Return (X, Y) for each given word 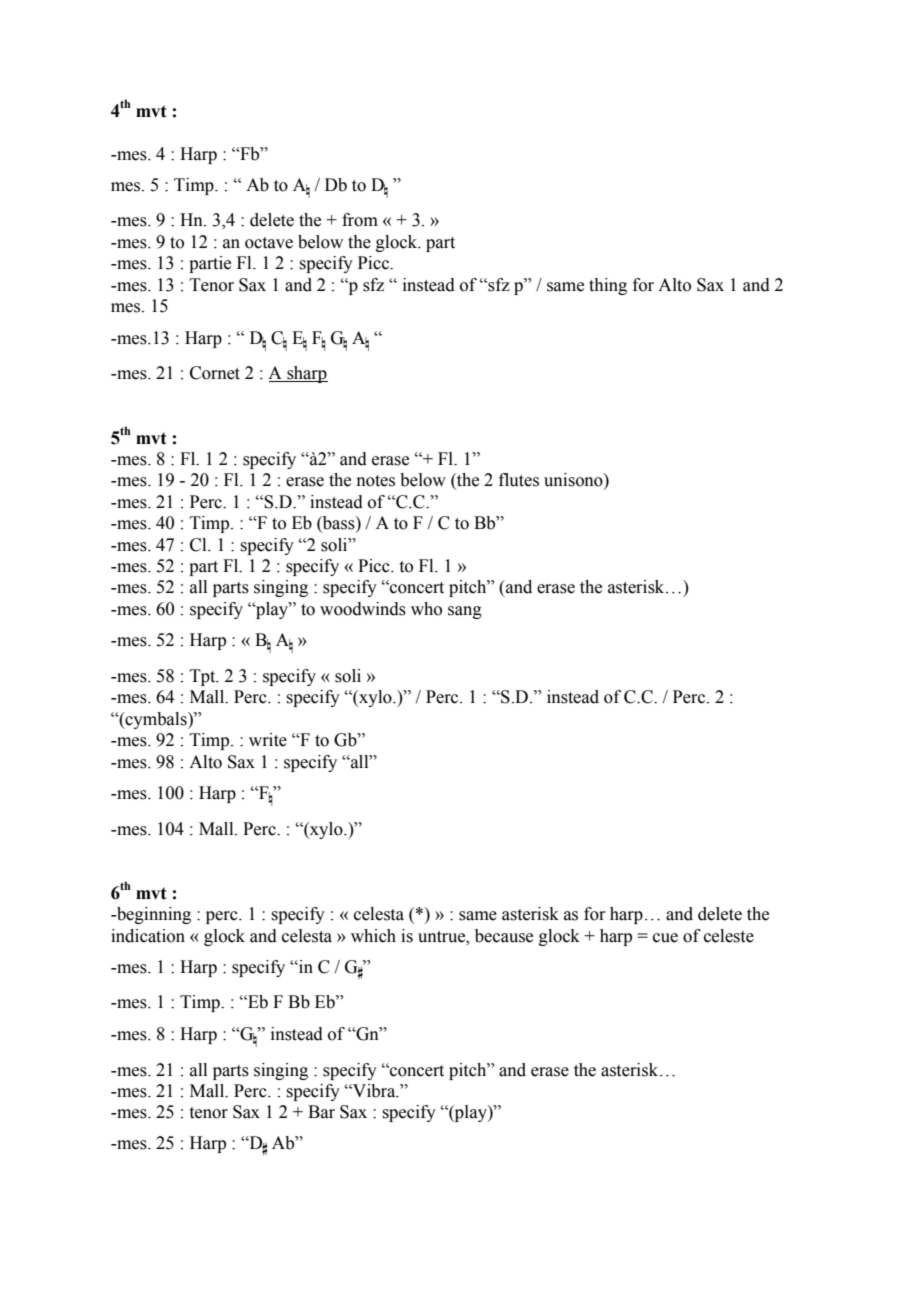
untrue (443, 937)
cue (665, 938)
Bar (321, 1112)
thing (608, 286)
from (360, 220)
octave (269, 243)
